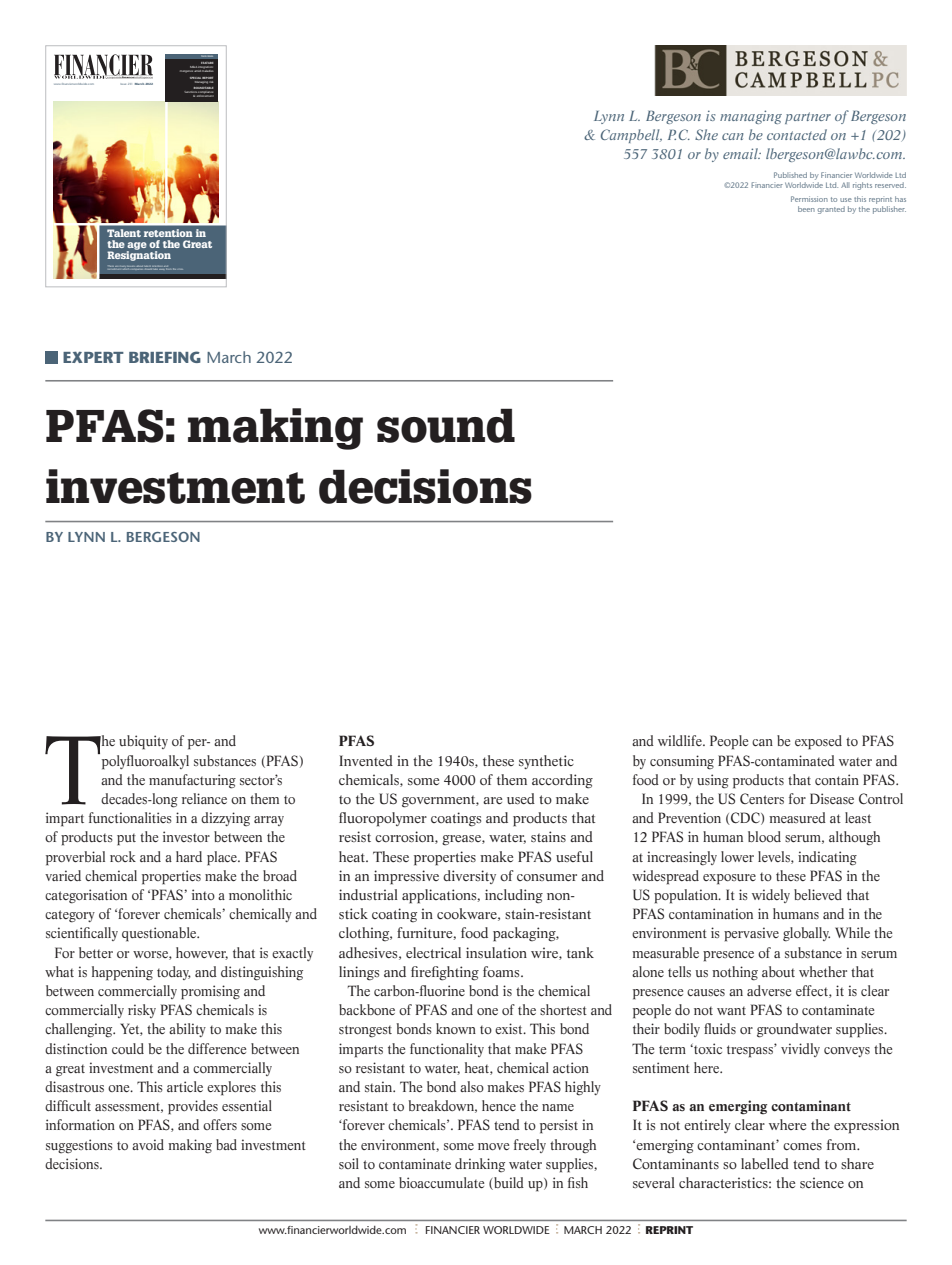  What do you see at coordinates (191, 93) in the screenshot?
I see `Sanctions` at bounding box center [191, 93].
